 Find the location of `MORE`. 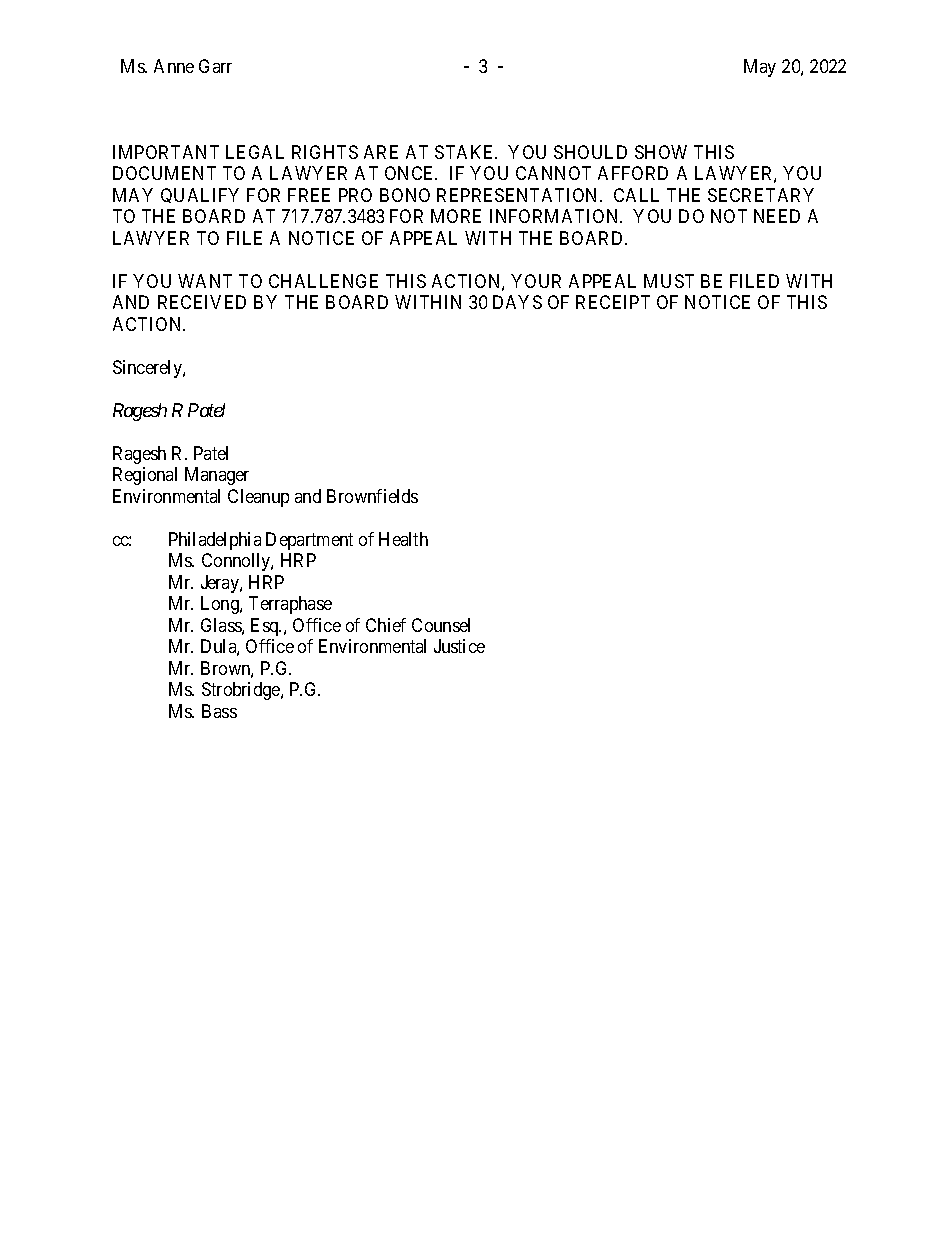

MORE is located at coordinates (456, 216).
